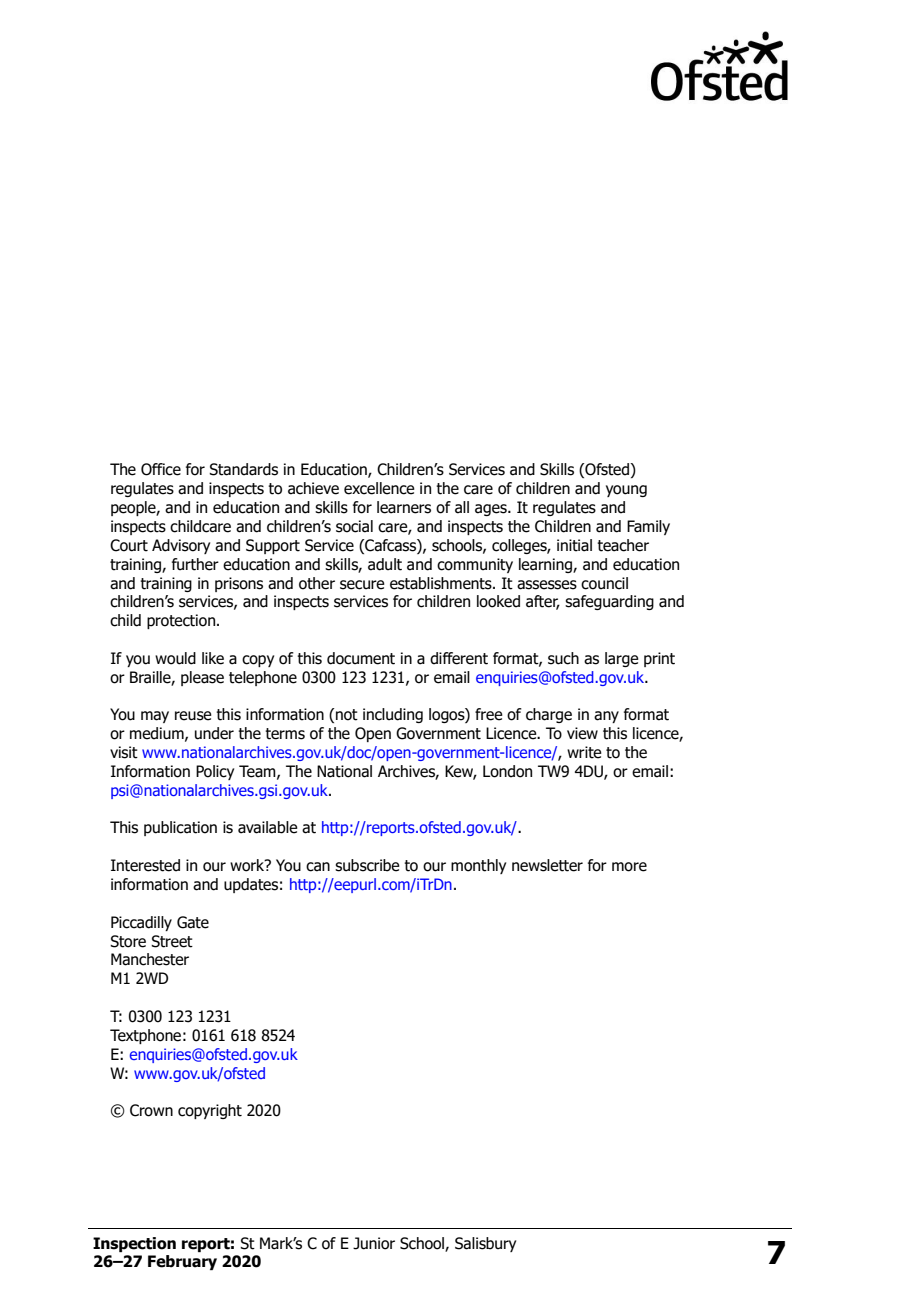 The width and height of the image is (924, 1310). What do you see at coordinates (485, 1244) in the image?
I see `Salisbury` at bounding box center [485, 1244].
